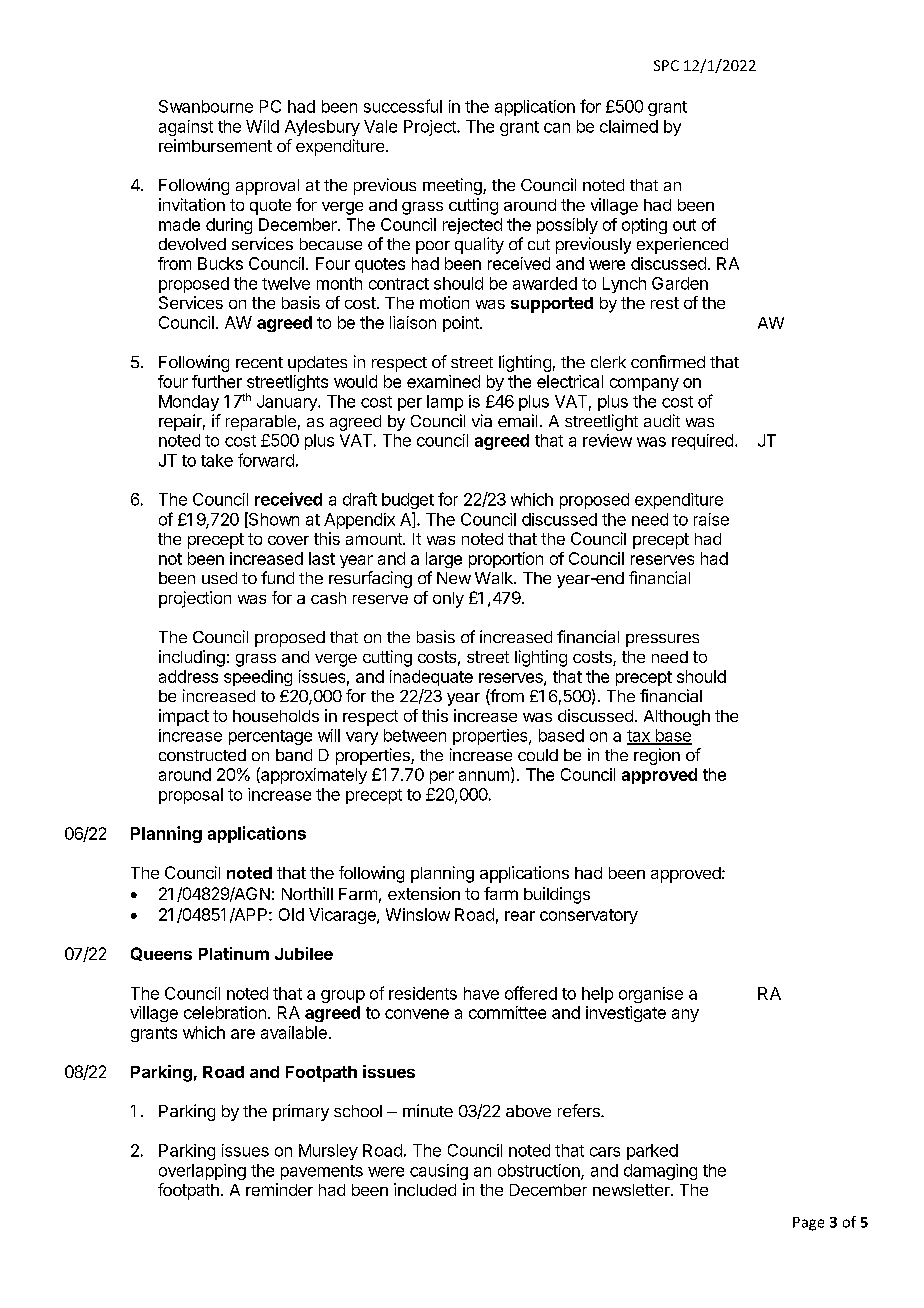 This screenshot has height=1308, width=924. Describe the element at coordinates (448, 600) in the screenshot. I see `only` at that location.
